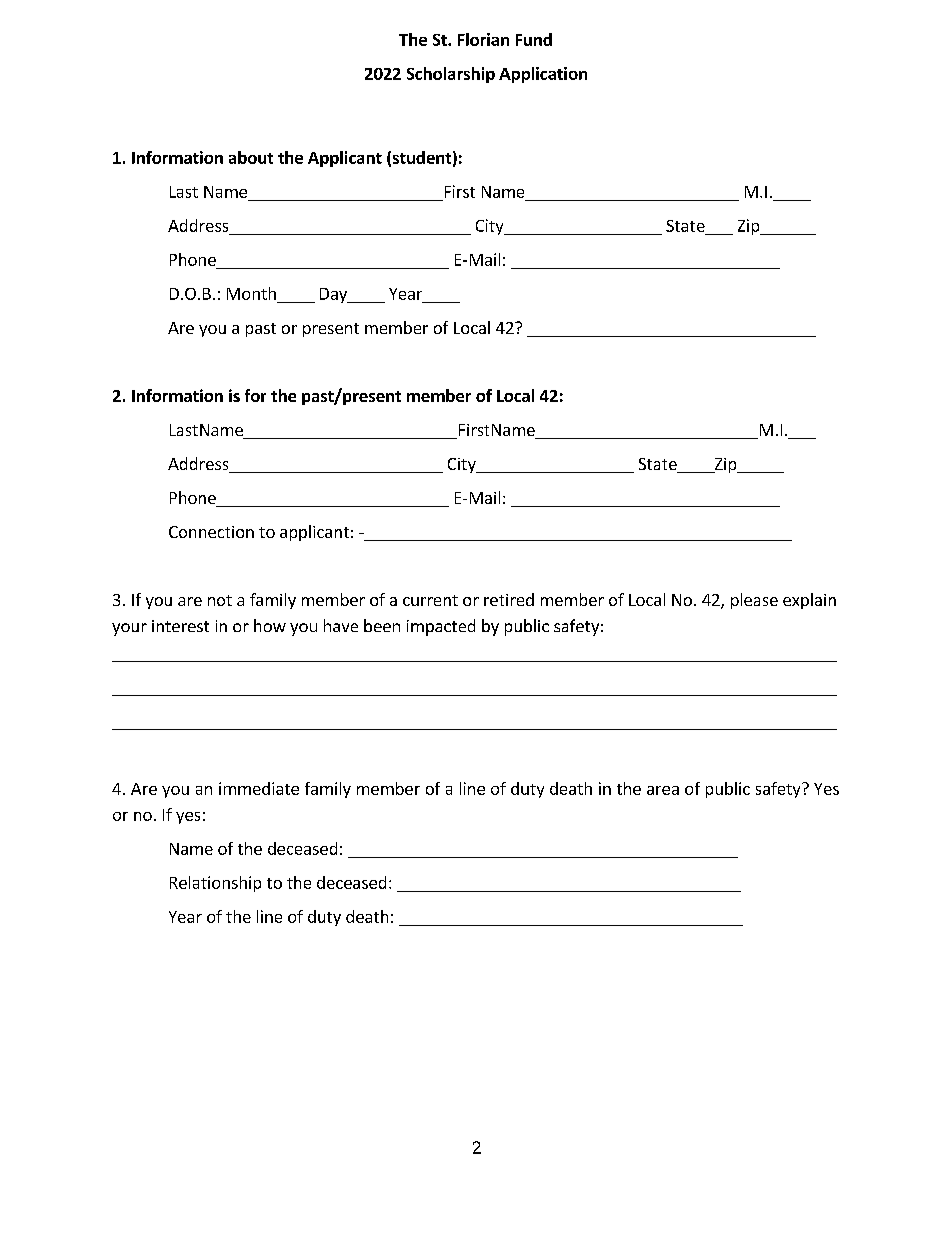  What do you see at coordinates (543, 75) in the screenshot?
I see `Application` at bounding box center [543, 75].
